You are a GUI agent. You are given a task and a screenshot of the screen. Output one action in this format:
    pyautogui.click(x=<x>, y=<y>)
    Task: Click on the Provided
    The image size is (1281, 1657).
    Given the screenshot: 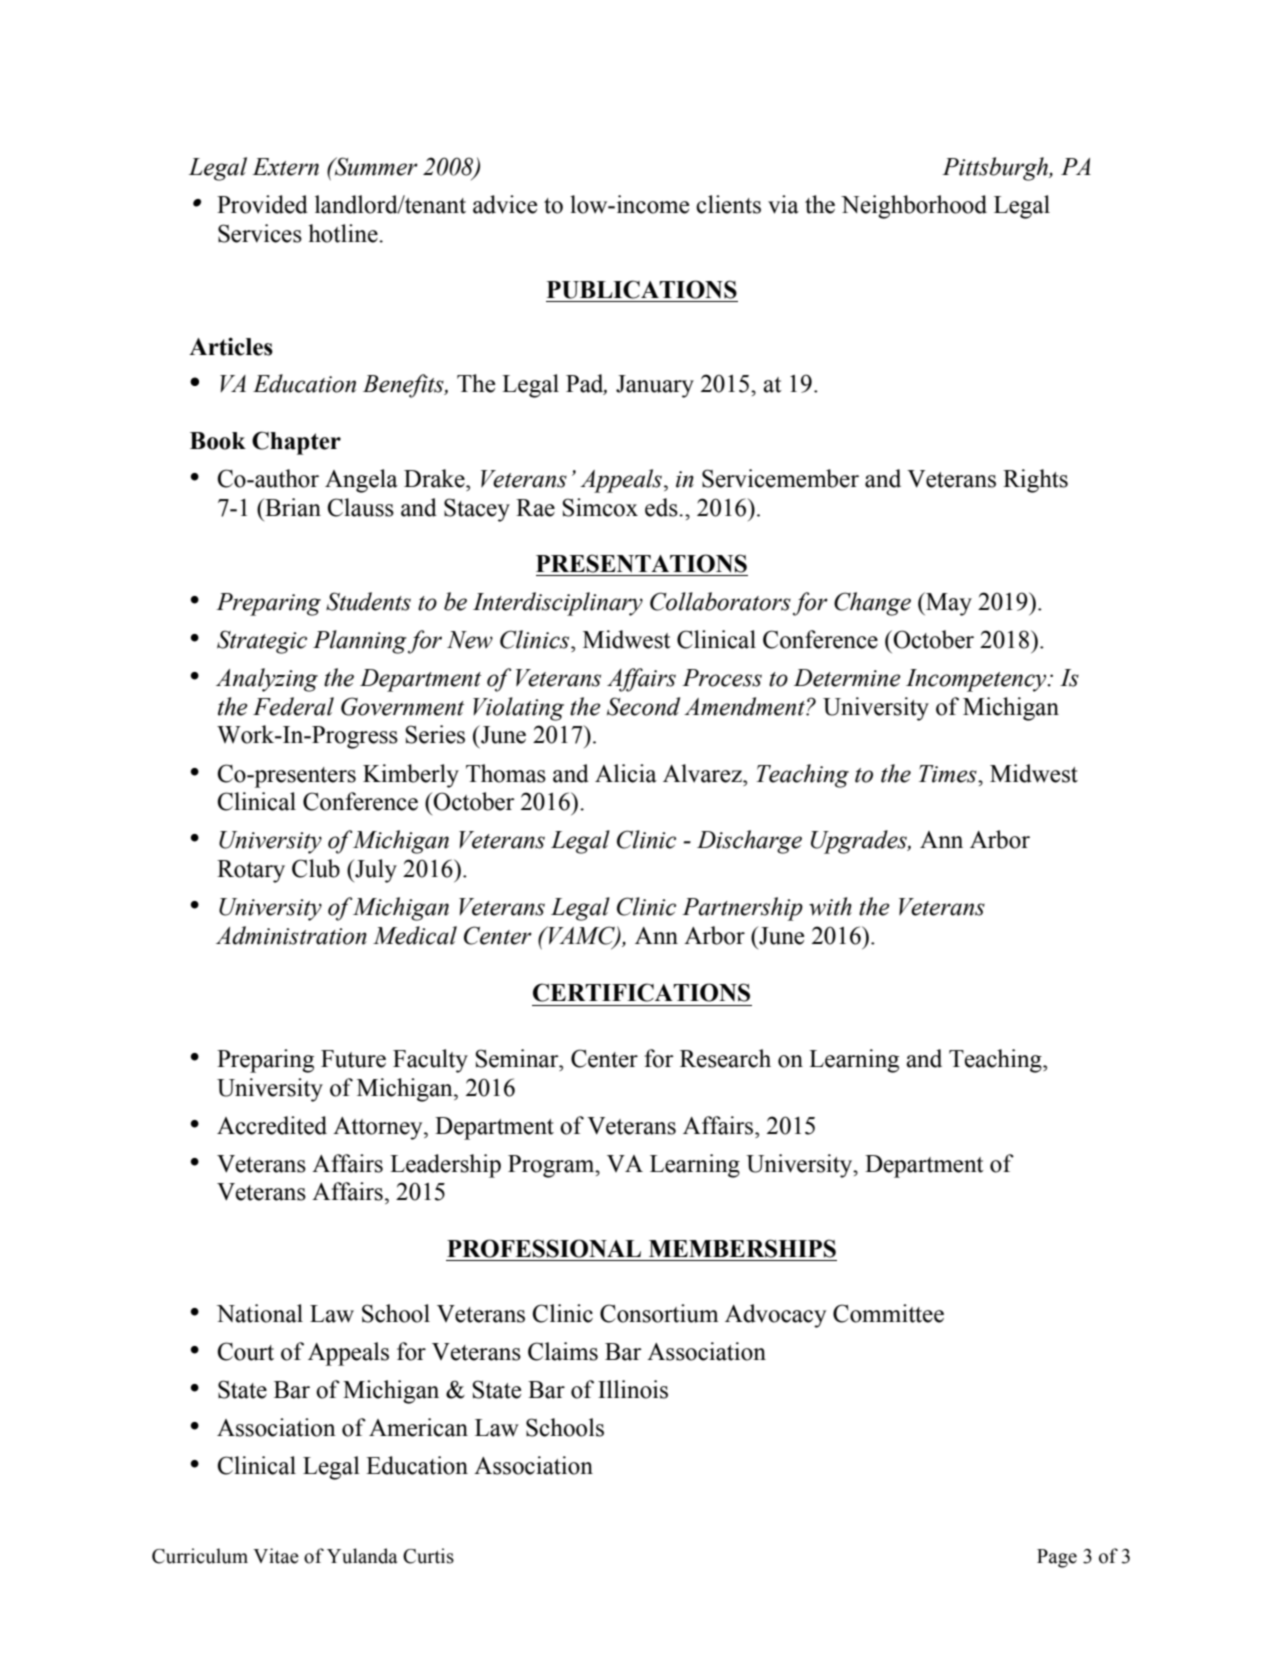 What is the action you would take?
    pyautogui.click(x=262, y=204)
